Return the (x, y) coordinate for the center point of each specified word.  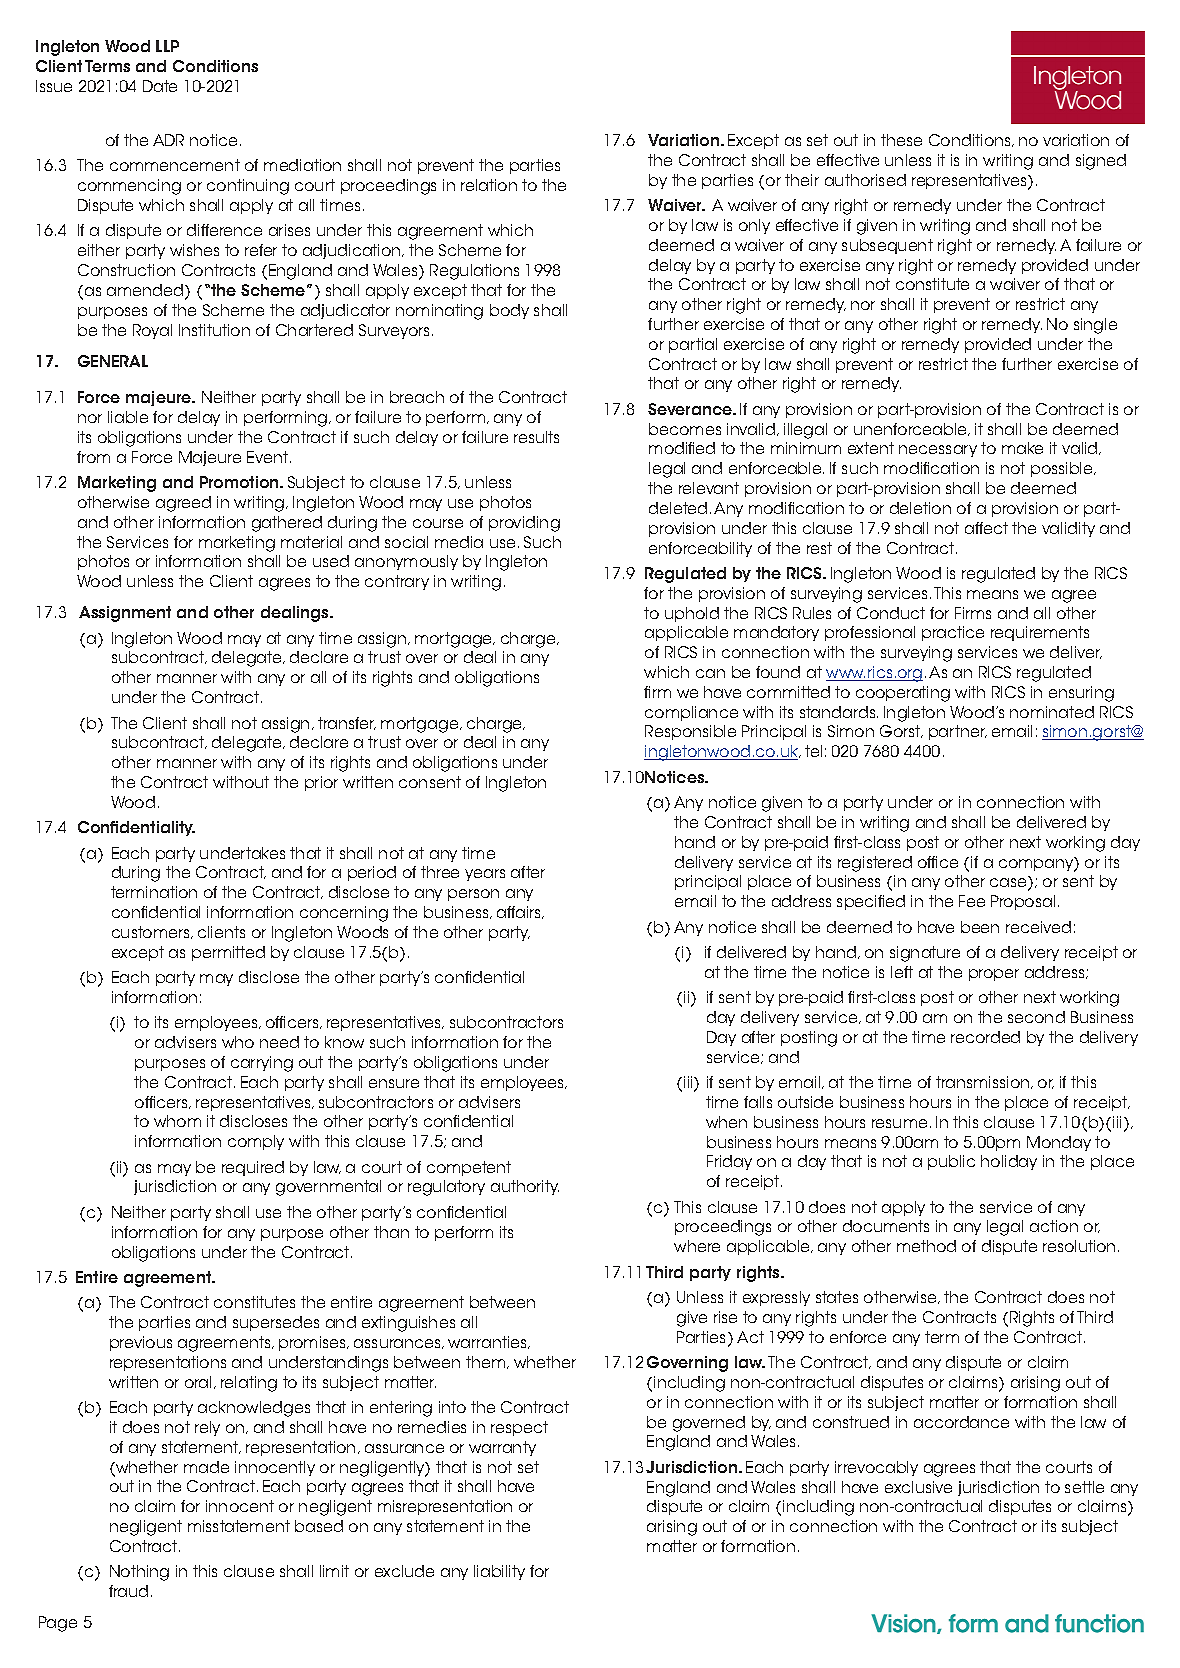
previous (141, 1343)
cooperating (903, 694)
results (536, 437)
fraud (128, 1591)
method (926, 1246)
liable (128, 417)
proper (994, 975)
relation (489, 185)
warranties (489, 1342)
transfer (347, 723)
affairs (520, 912)
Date (160, 86)
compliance (691, 713)
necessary (938, 451)
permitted (228, 953)
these (901, 140)
